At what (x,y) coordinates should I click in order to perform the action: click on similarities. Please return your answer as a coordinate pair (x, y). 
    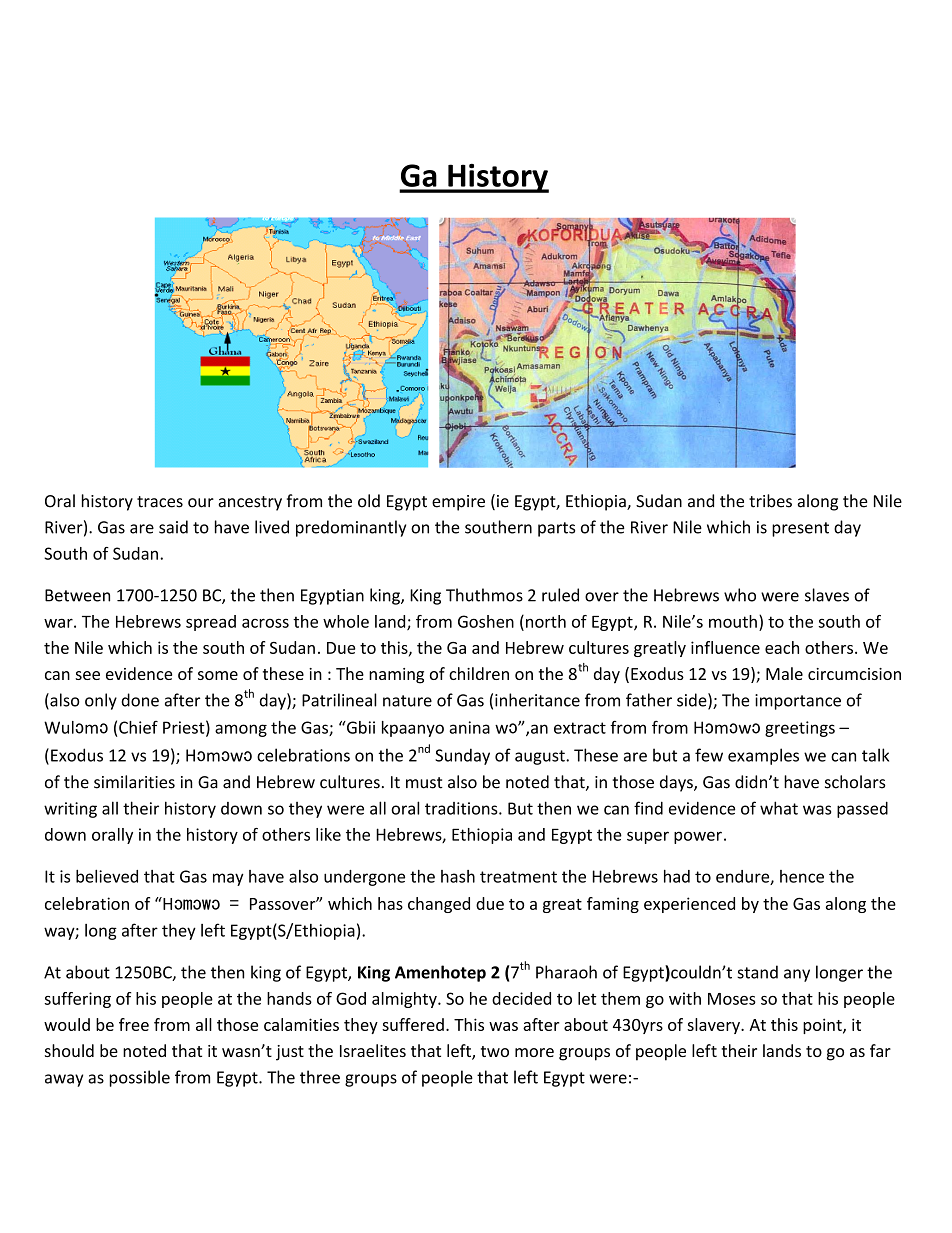
    Looking at the image, I should click on (134, 782).
